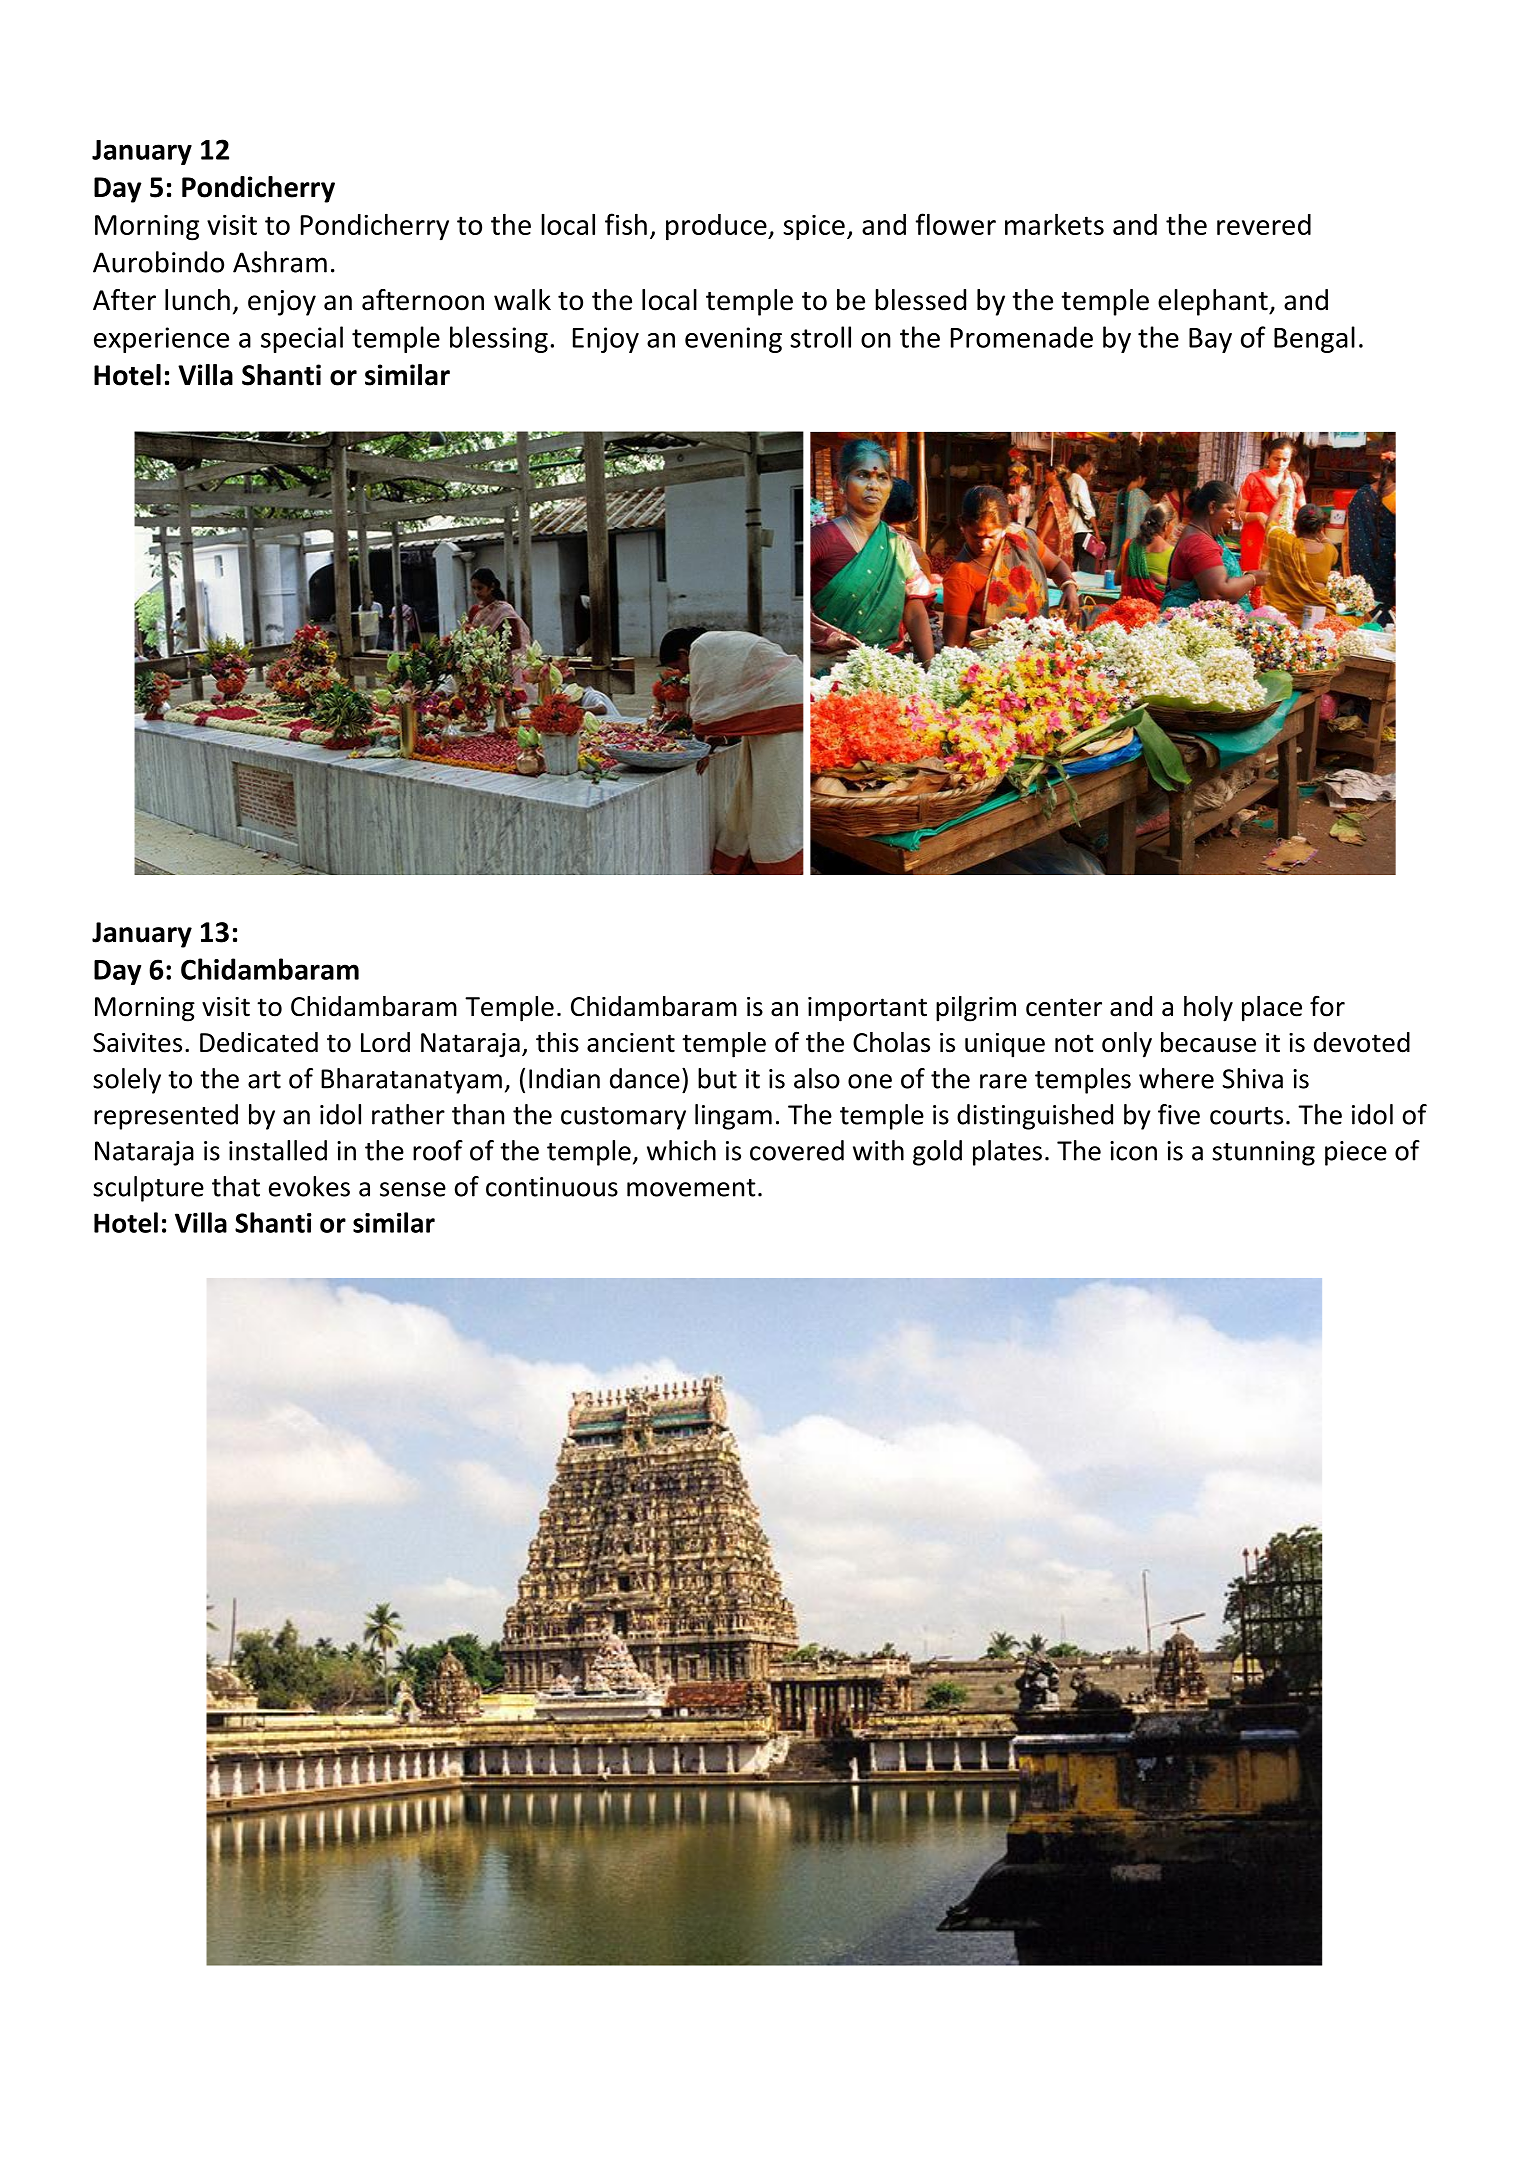 The height and width of the document is (2163, 1530). I want to click on important, so click(867, 1009).
